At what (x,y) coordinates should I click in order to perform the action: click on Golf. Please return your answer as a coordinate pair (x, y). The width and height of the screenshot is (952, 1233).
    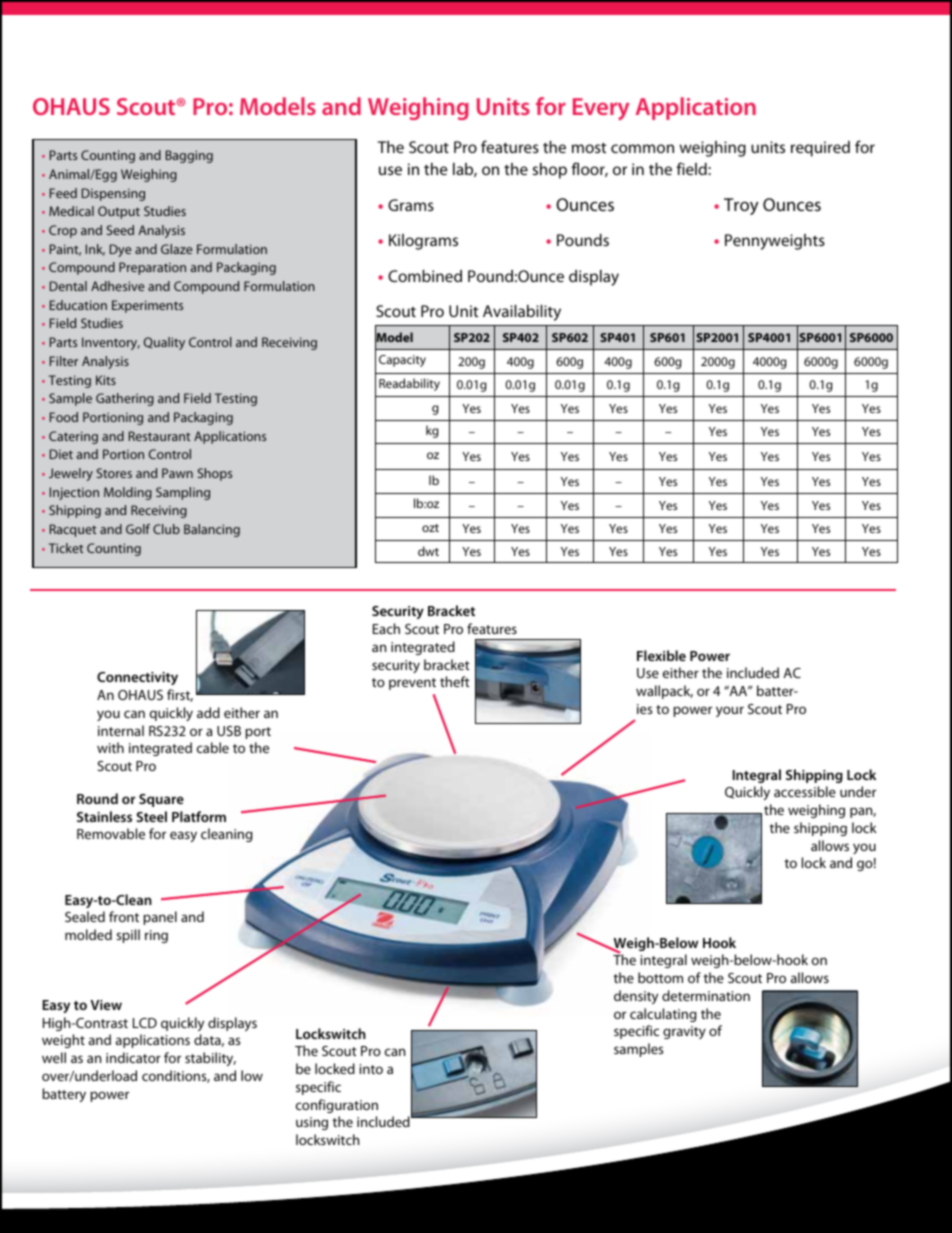
    Looking at the image, I should click on (138, 529).
